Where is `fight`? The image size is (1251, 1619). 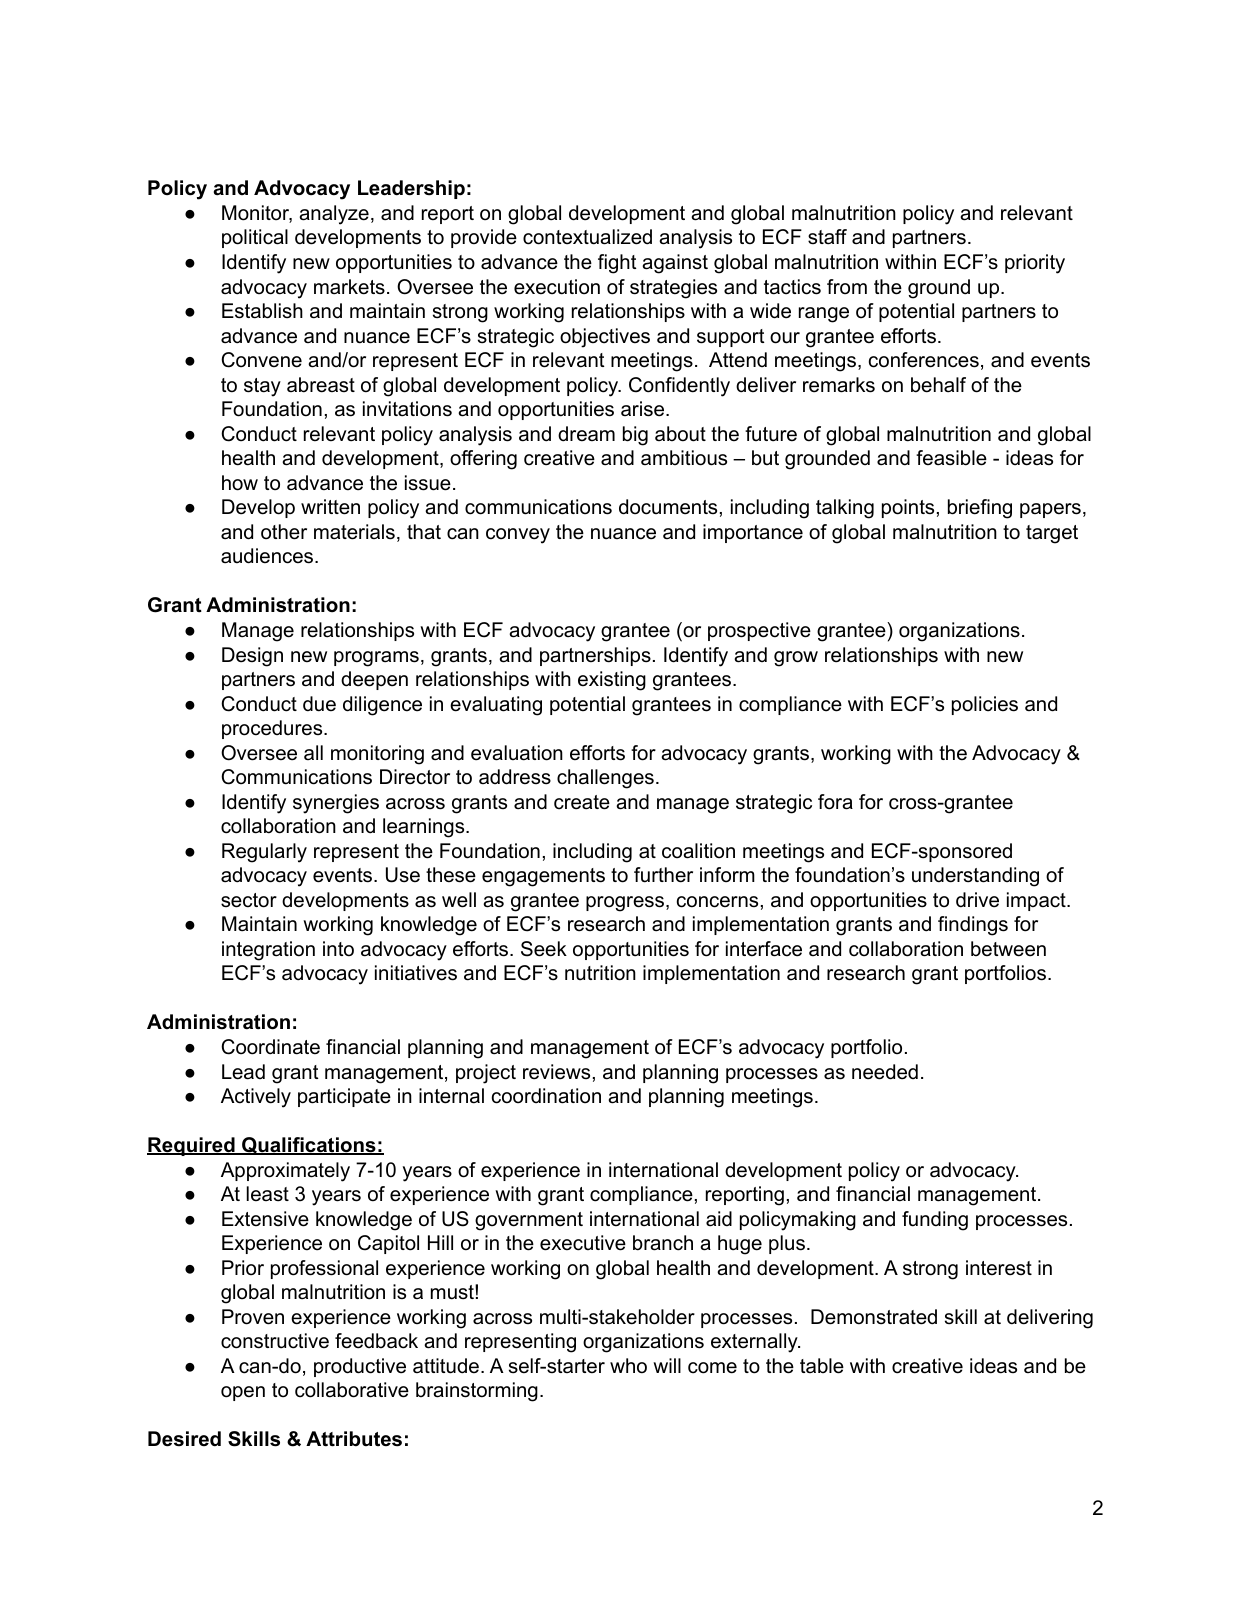 fight is located at coordinates (617, 264).
